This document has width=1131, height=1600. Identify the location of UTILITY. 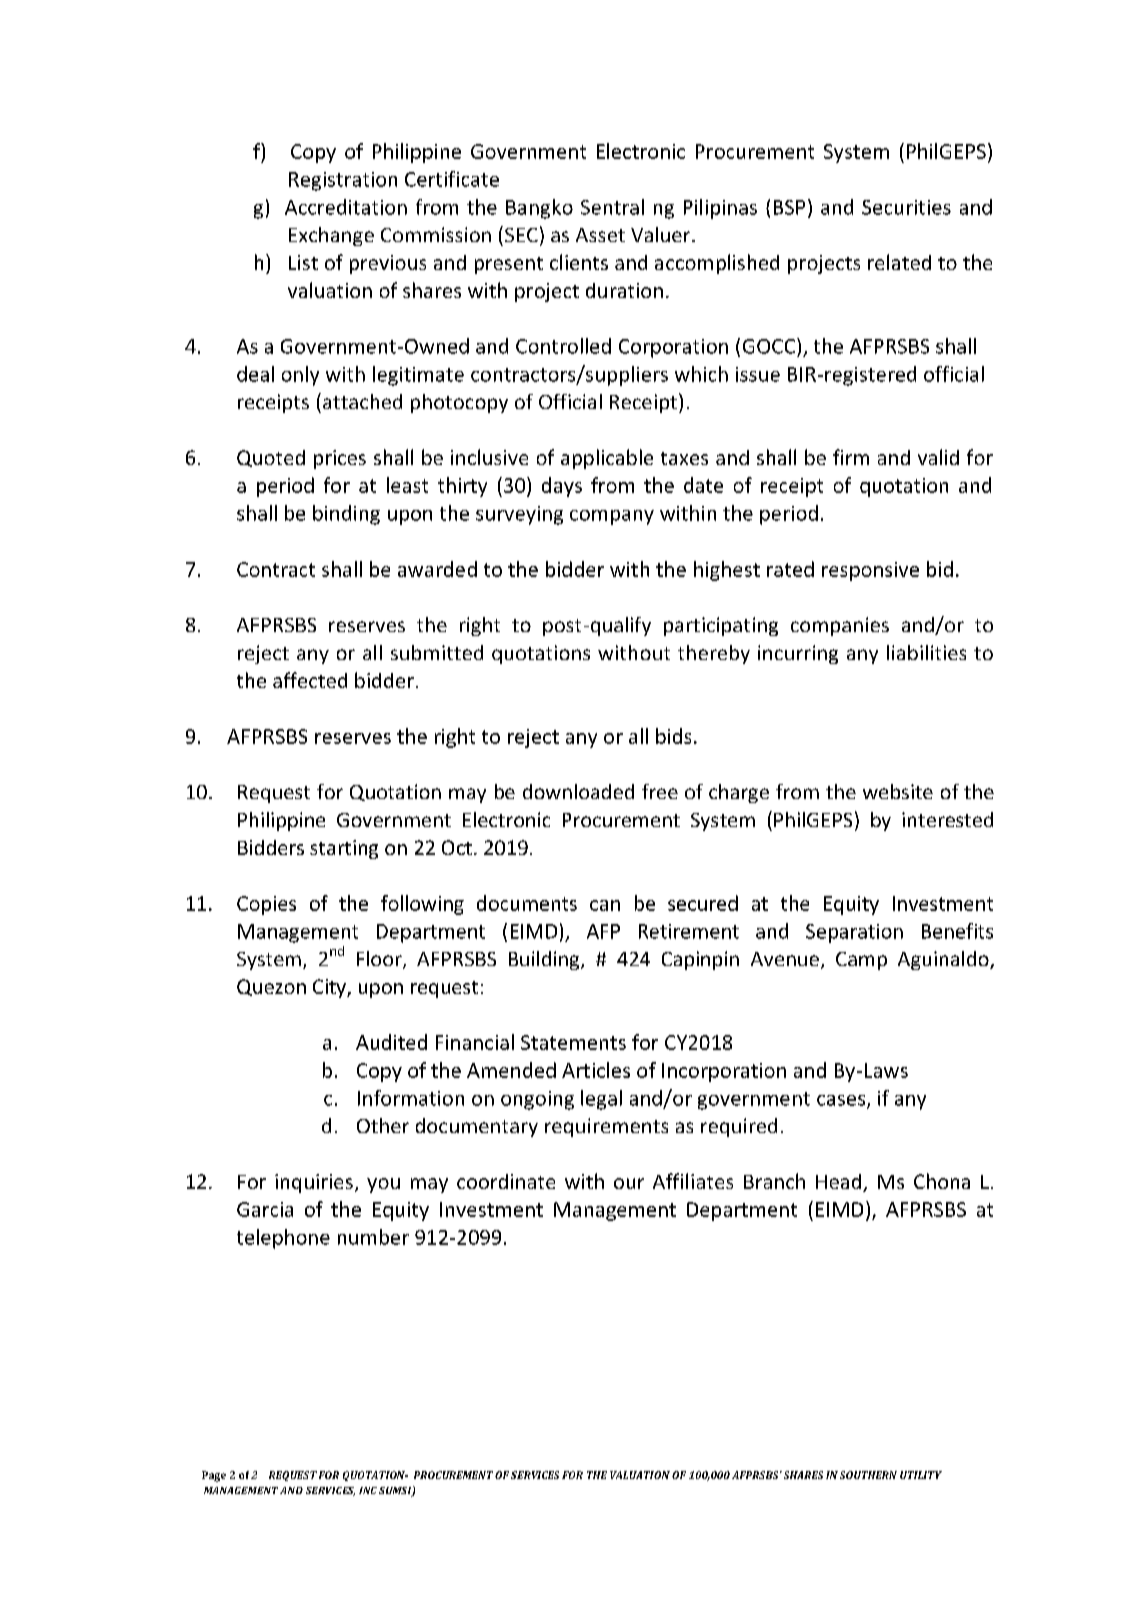
(921, 1475).
